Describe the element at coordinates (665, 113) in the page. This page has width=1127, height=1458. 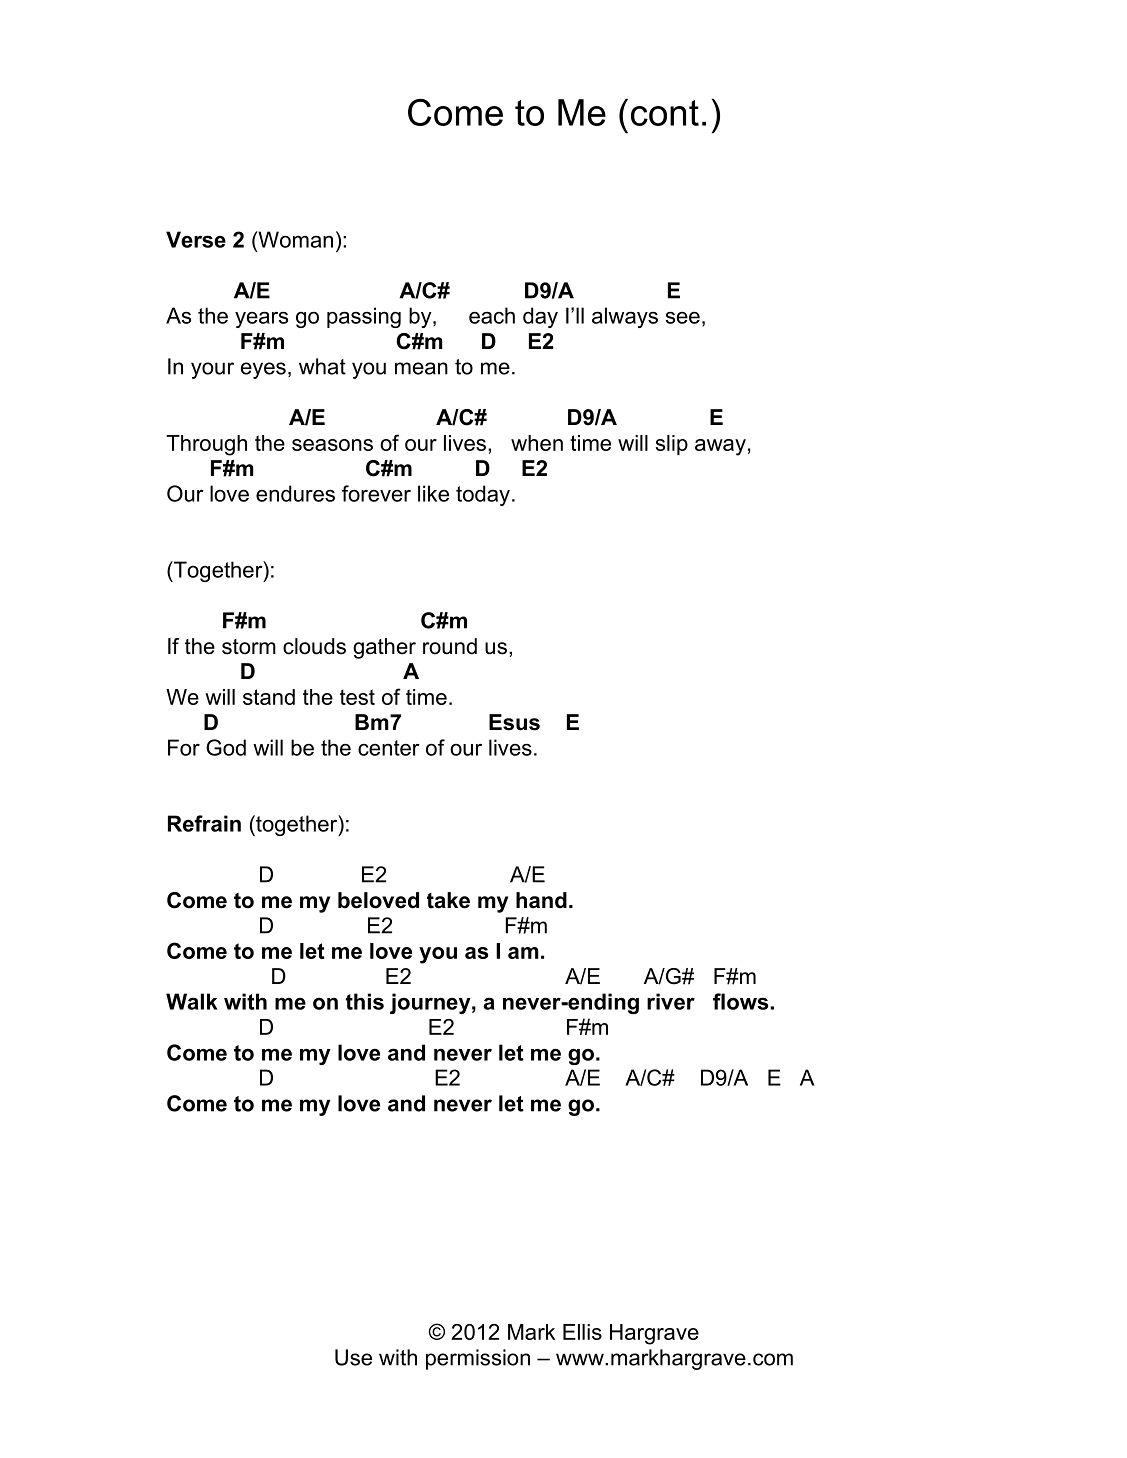
I see `cont` at that location.
